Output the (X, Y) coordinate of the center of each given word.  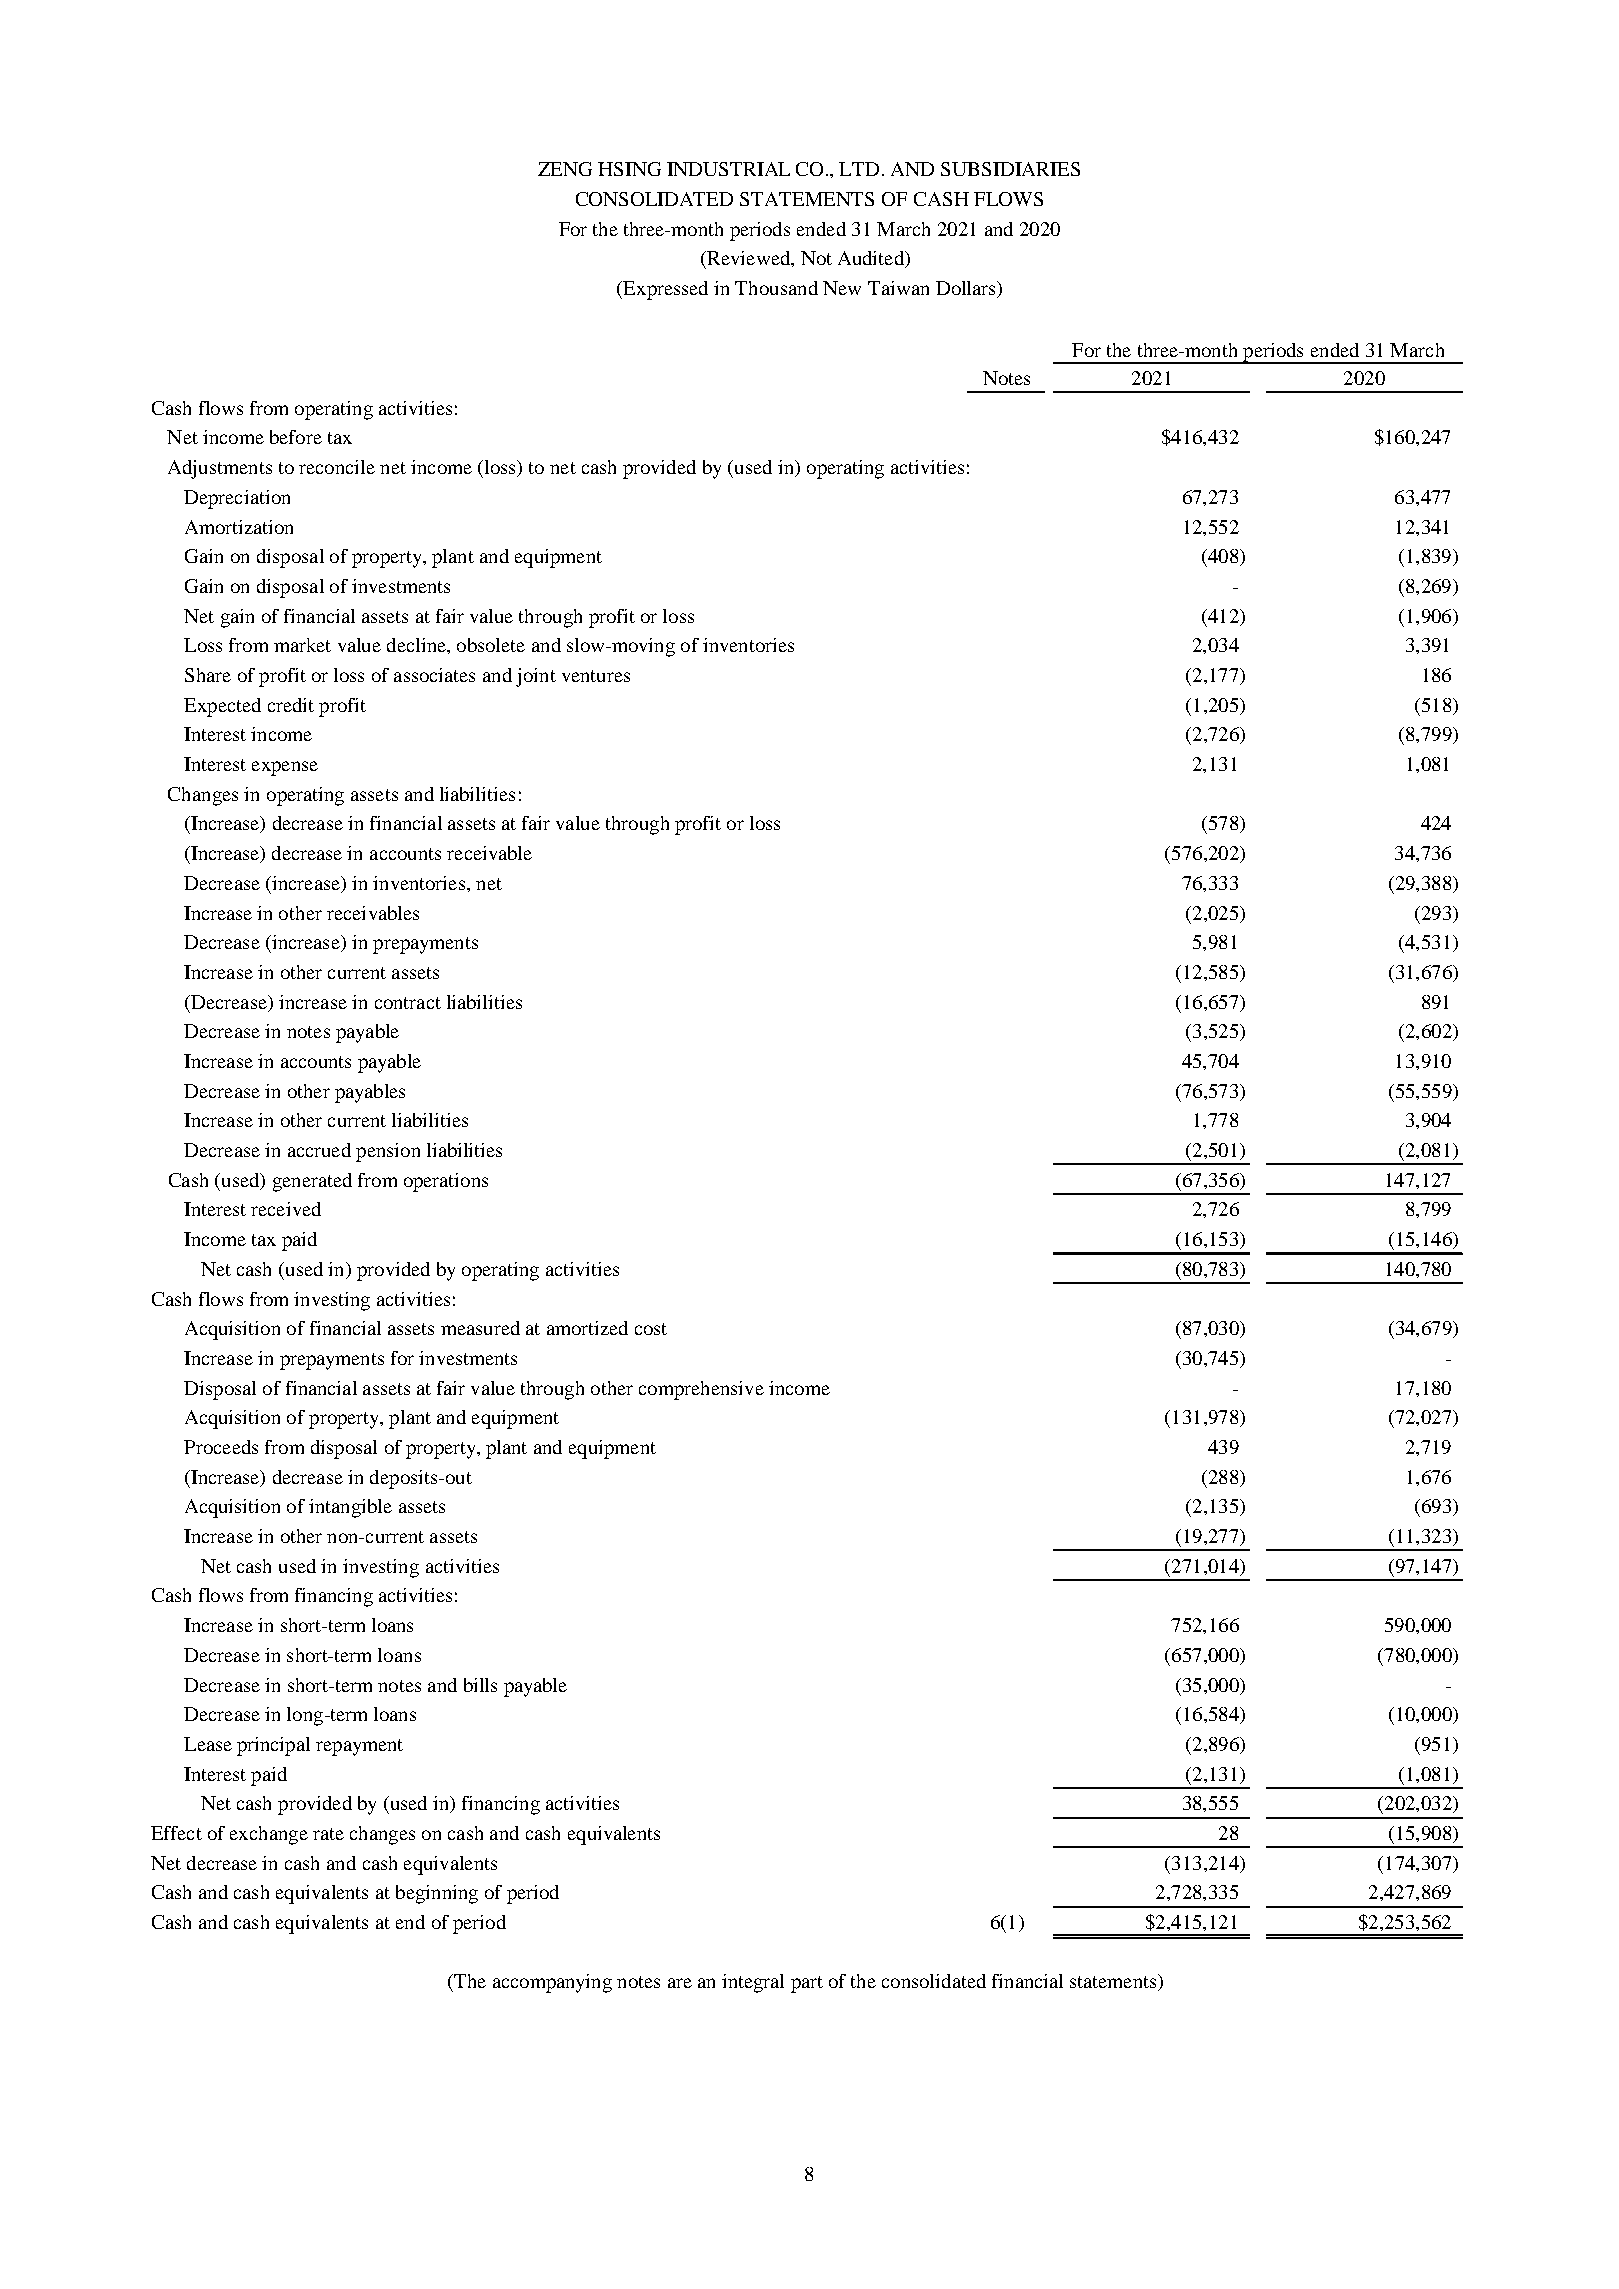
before (296, 437)
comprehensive (701, 1390)
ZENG (565, 169)
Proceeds (221, 1447)
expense (285, 768)
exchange (269, 1835)
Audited (872, 259)
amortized (587, 1328)
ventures (596, 676)
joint (536, 677)
